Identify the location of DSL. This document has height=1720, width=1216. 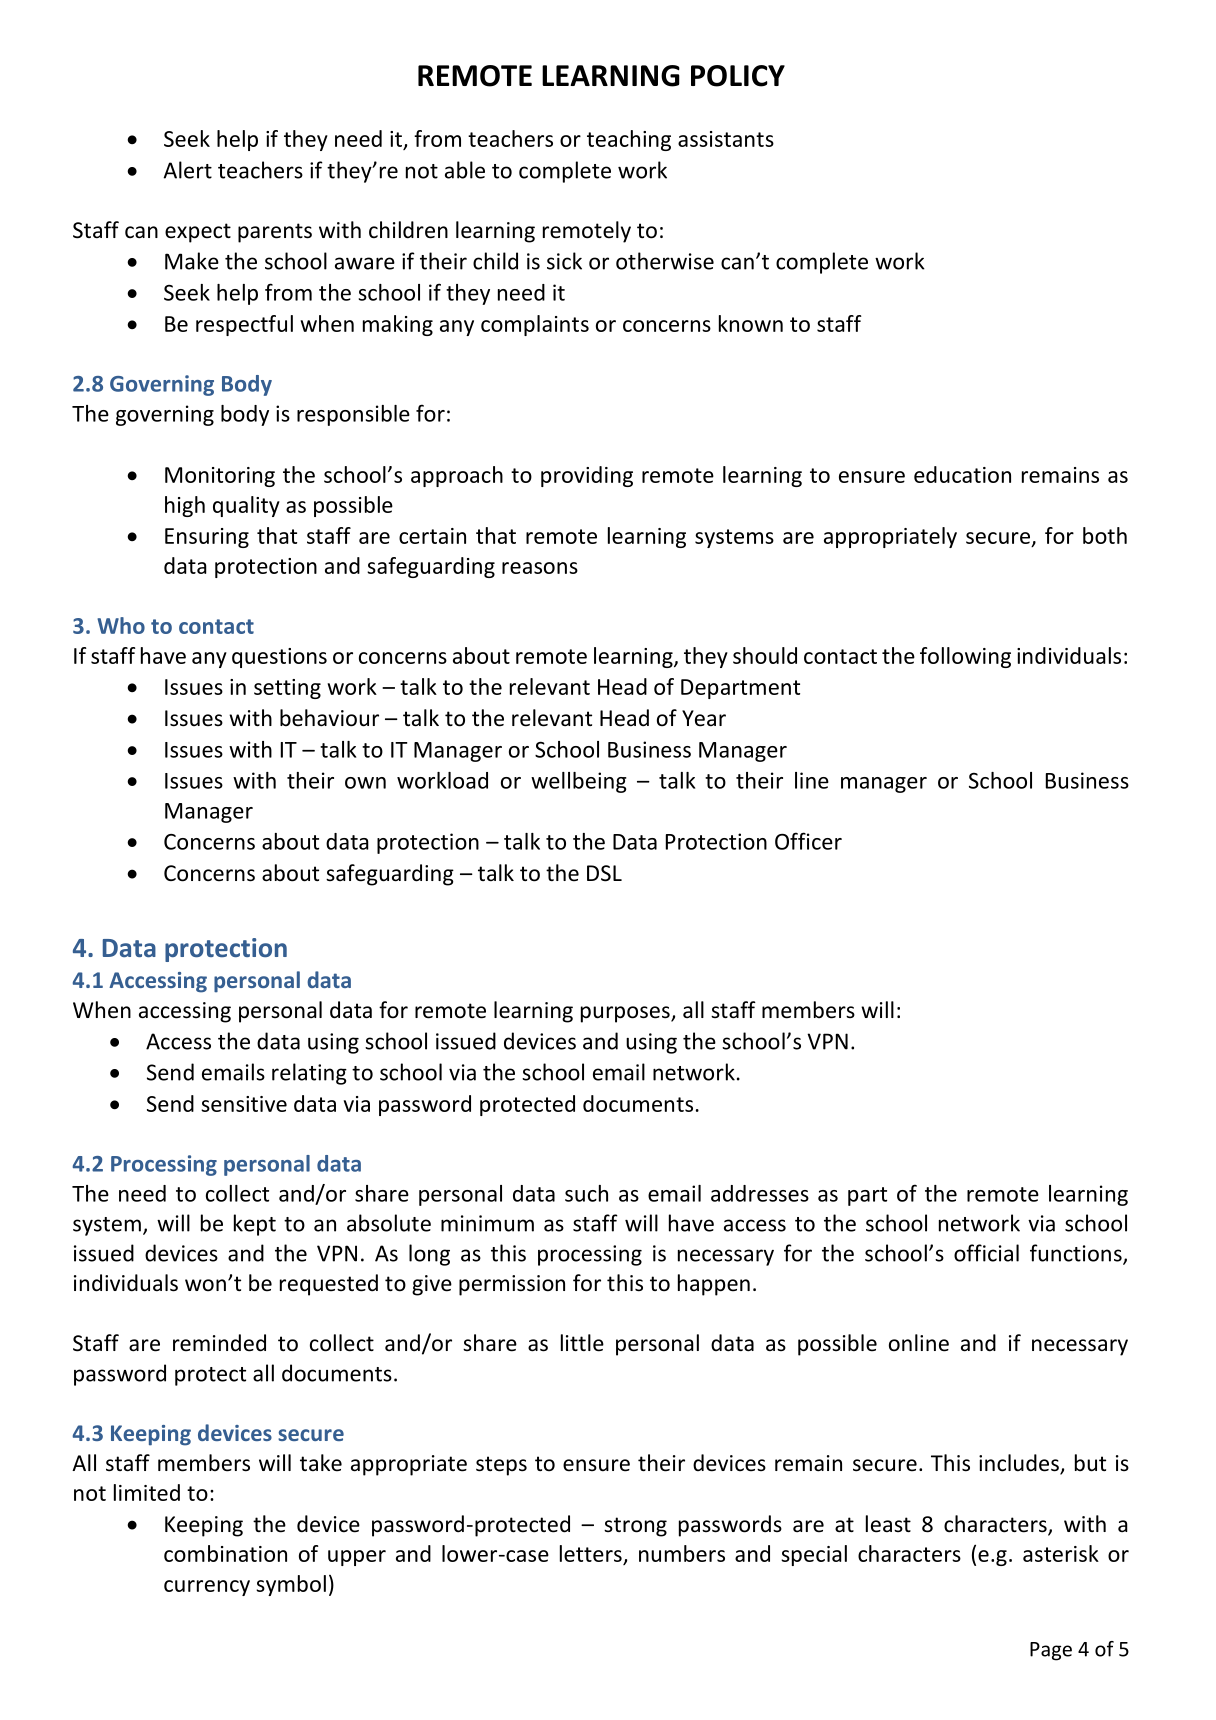
(604, 873).
